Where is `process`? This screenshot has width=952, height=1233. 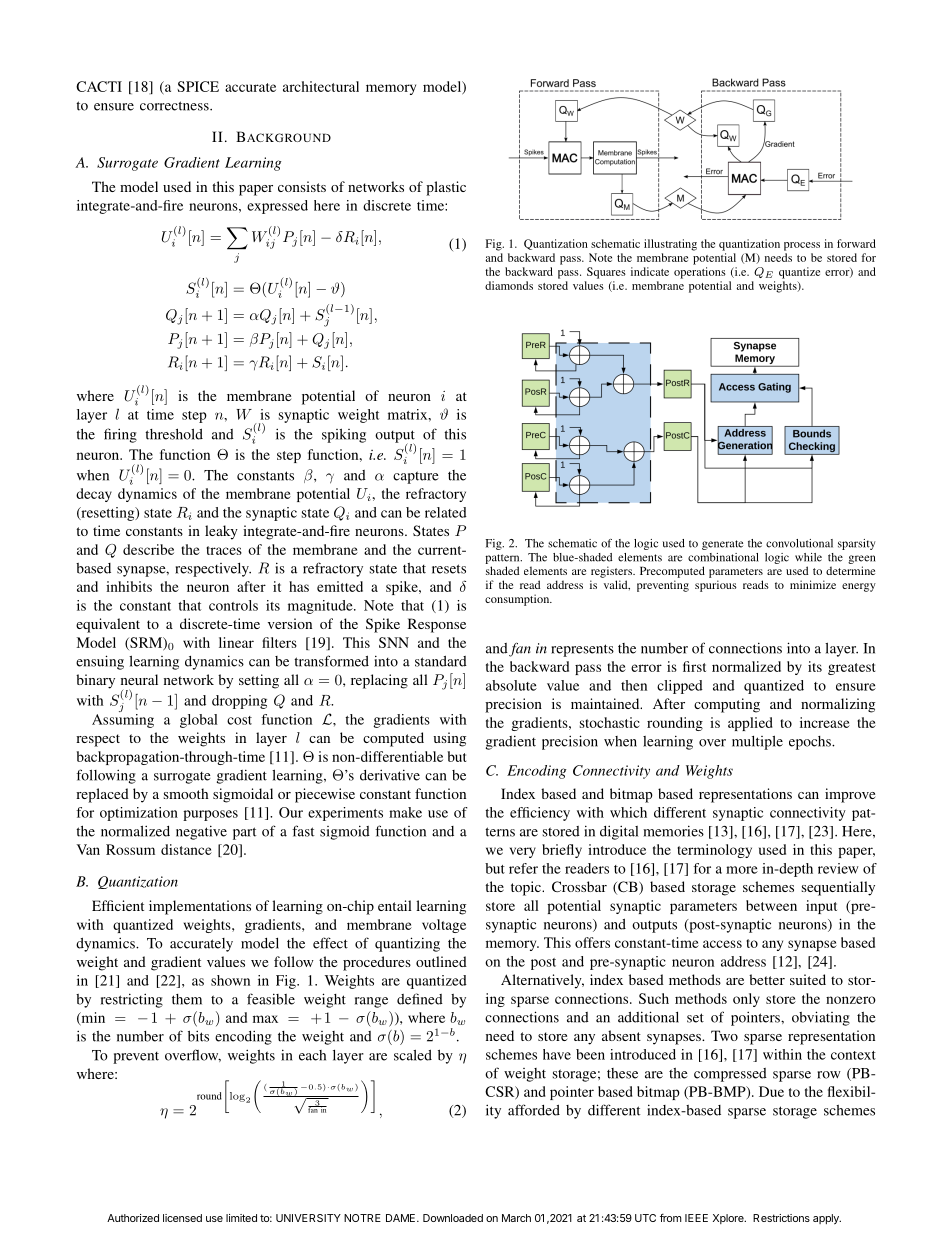 process is located at coordinates (802, 246).
